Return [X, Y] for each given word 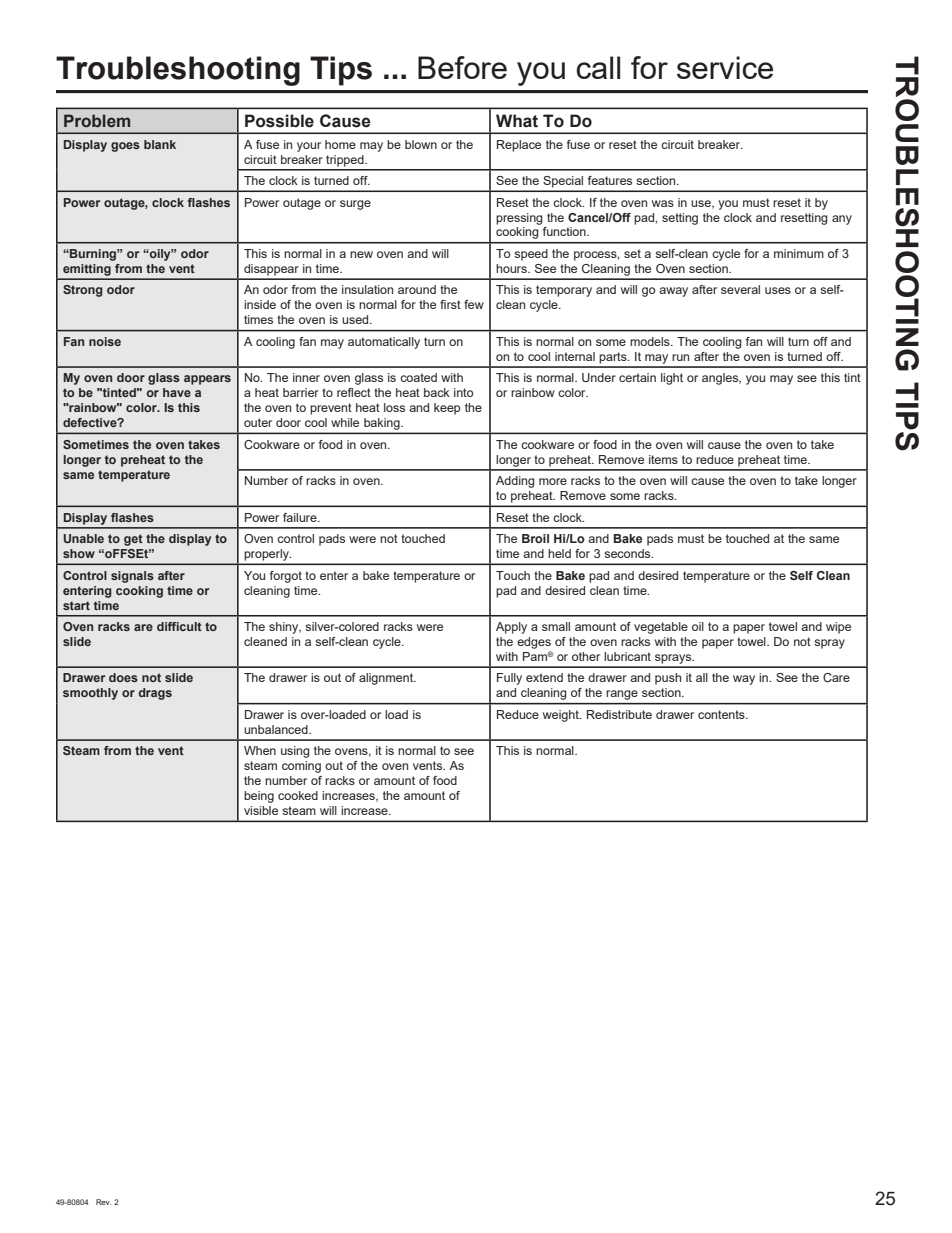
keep [447, 409]
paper [749, 629]
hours [512, 268]
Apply [511, 628]
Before [462, 67]
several [740, 289]
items [663, 459]
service [725, 67]
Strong [83, 291]
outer [258, 422]
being [259, 797]
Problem [97, 120]
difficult [179, 626]
